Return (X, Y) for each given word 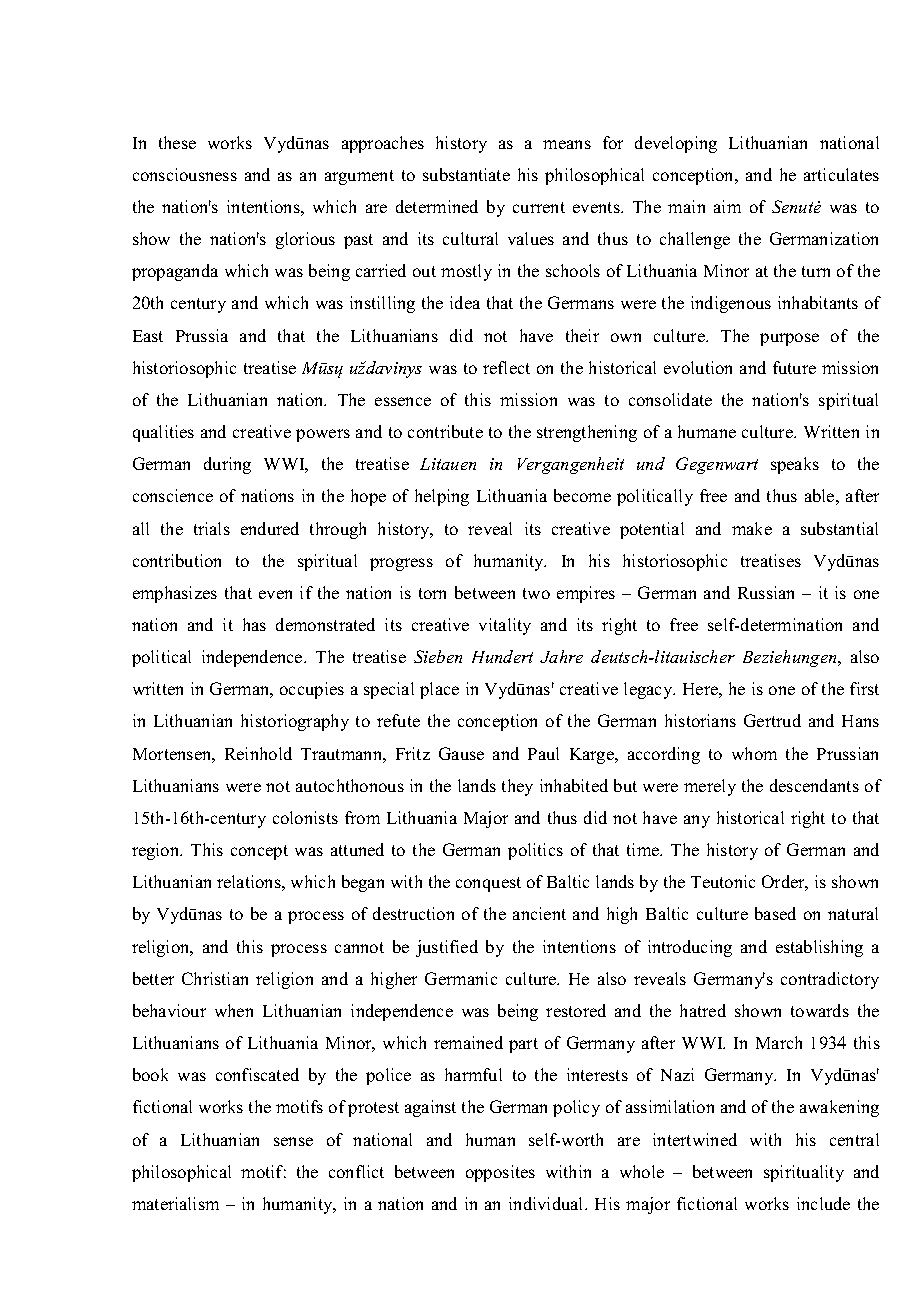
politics (535, 851)
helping (442, 497)
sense (293, 1141)
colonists (305, 817)
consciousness (185, 174)
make (752, 528)
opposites (500, 1173)
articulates (841, 174)
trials (212, 528)
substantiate (466, 174)
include (823, 1203)
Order (785, 883)
